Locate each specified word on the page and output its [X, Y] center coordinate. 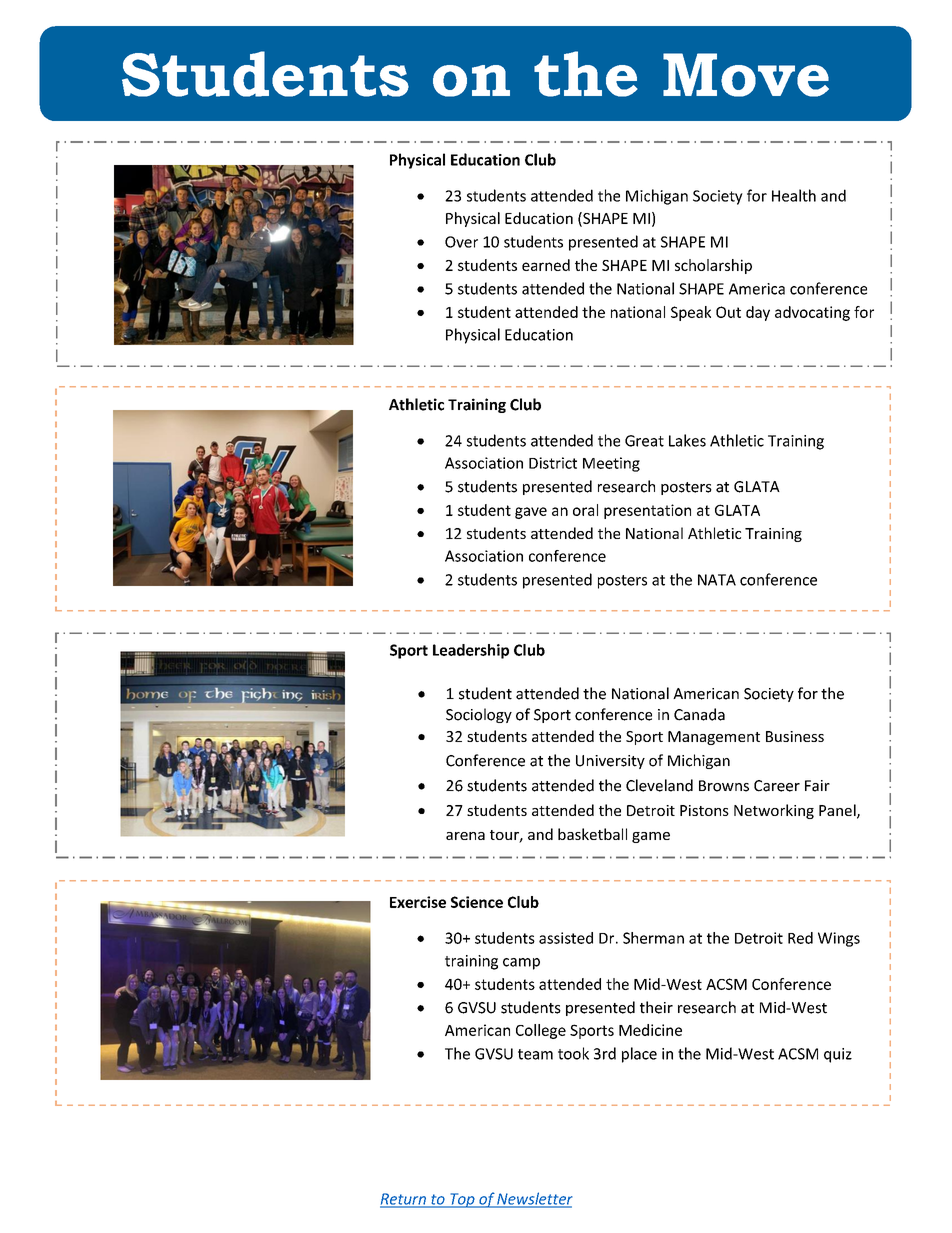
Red [800, 938]
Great [644, 441]
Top [462, 1200]
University [610, 762]
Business [795, 736]
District [553, 463]
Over [461, 242]
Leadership [471, 651]
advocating [812, 313]
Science [477, 902]
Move [746, 75]
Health [794, 195]
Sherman [653, 938]
